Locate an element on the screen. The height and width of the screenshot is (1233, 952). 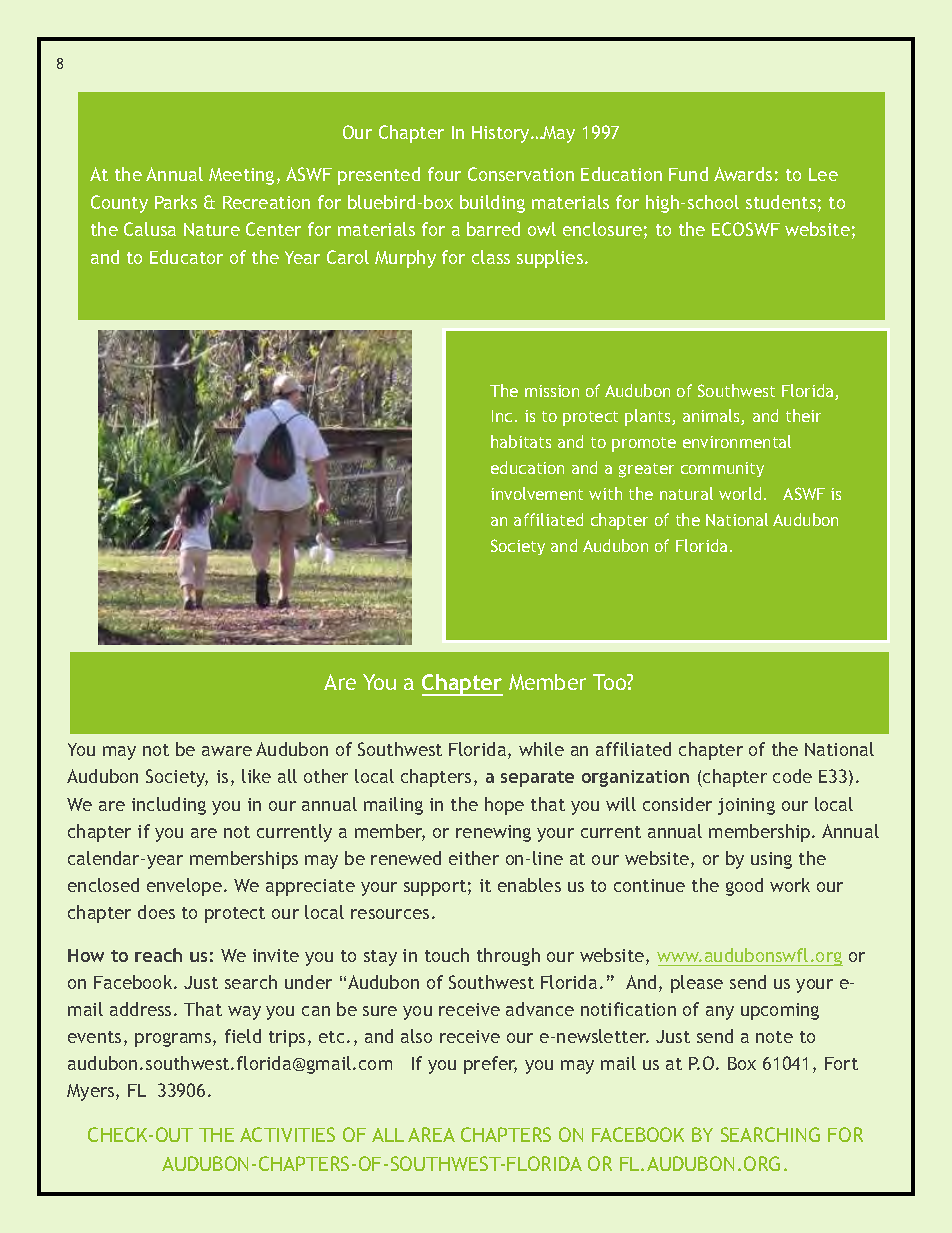
joining is located at coordinates (746, 806).
